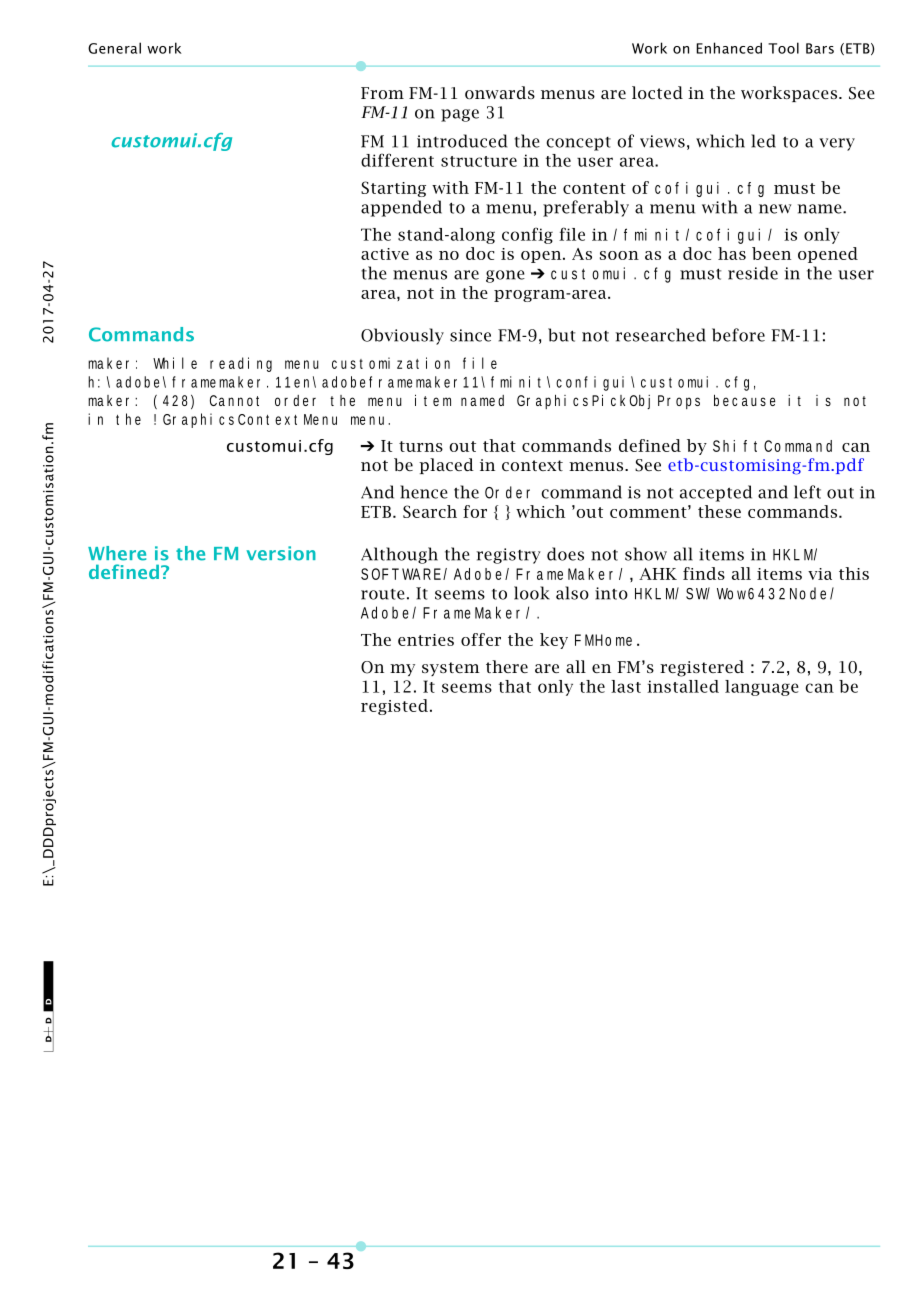 This image has width=924, height=1308. I want to click on there, so click(507, 666).
